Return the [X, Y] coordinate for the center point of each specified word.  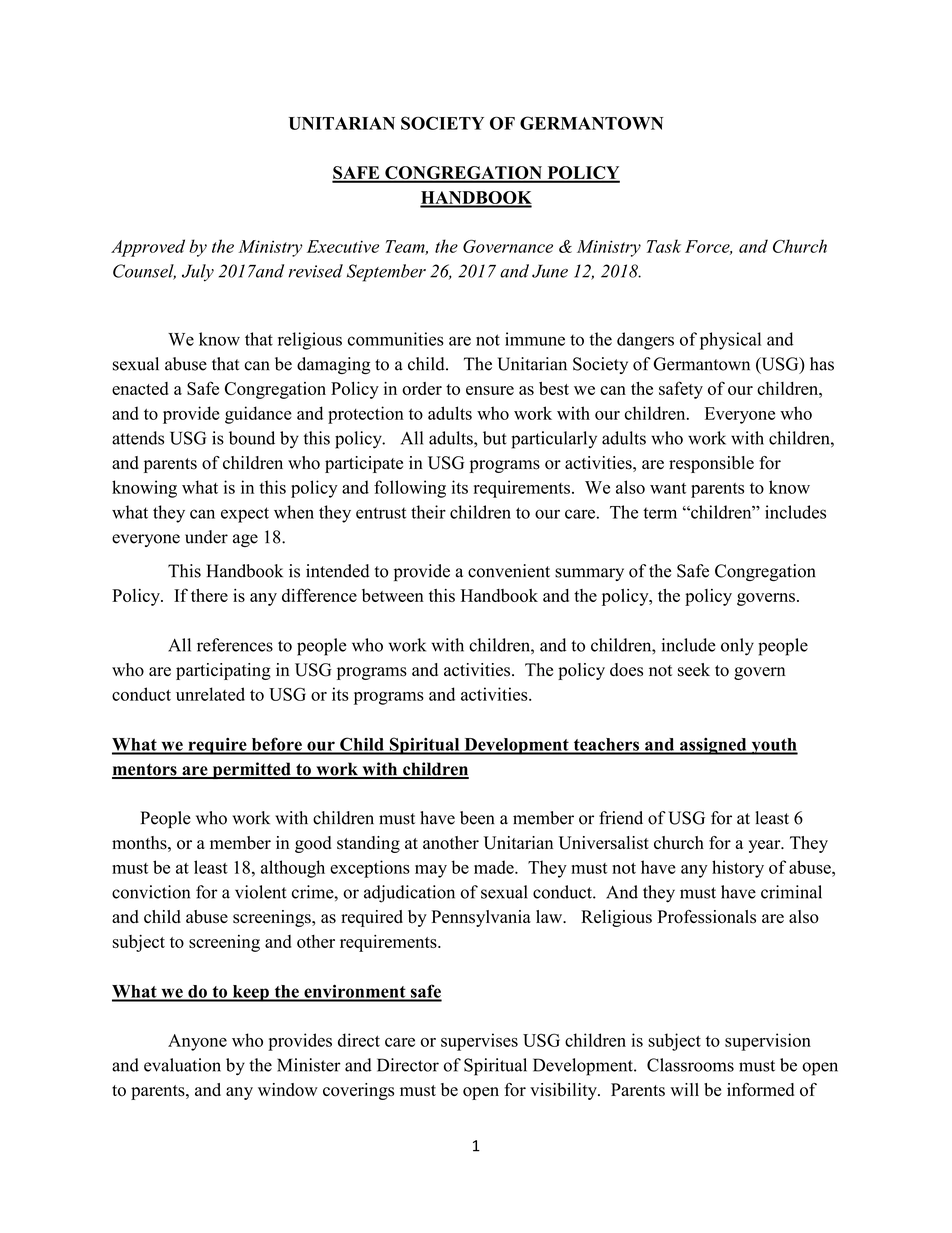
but [495, 438]
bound [252, 438]
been [477, 818]
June [550, 271]
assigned [713, 746]
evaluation [182, 1065]
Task [664, 246]
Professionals [707, 917]
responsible [711, 464]
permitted [251, 770]
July [198, 273]
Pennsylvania [481, 918]
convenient [509, 571]
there [209, 595]
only [737, 647]
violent [260, 892]
